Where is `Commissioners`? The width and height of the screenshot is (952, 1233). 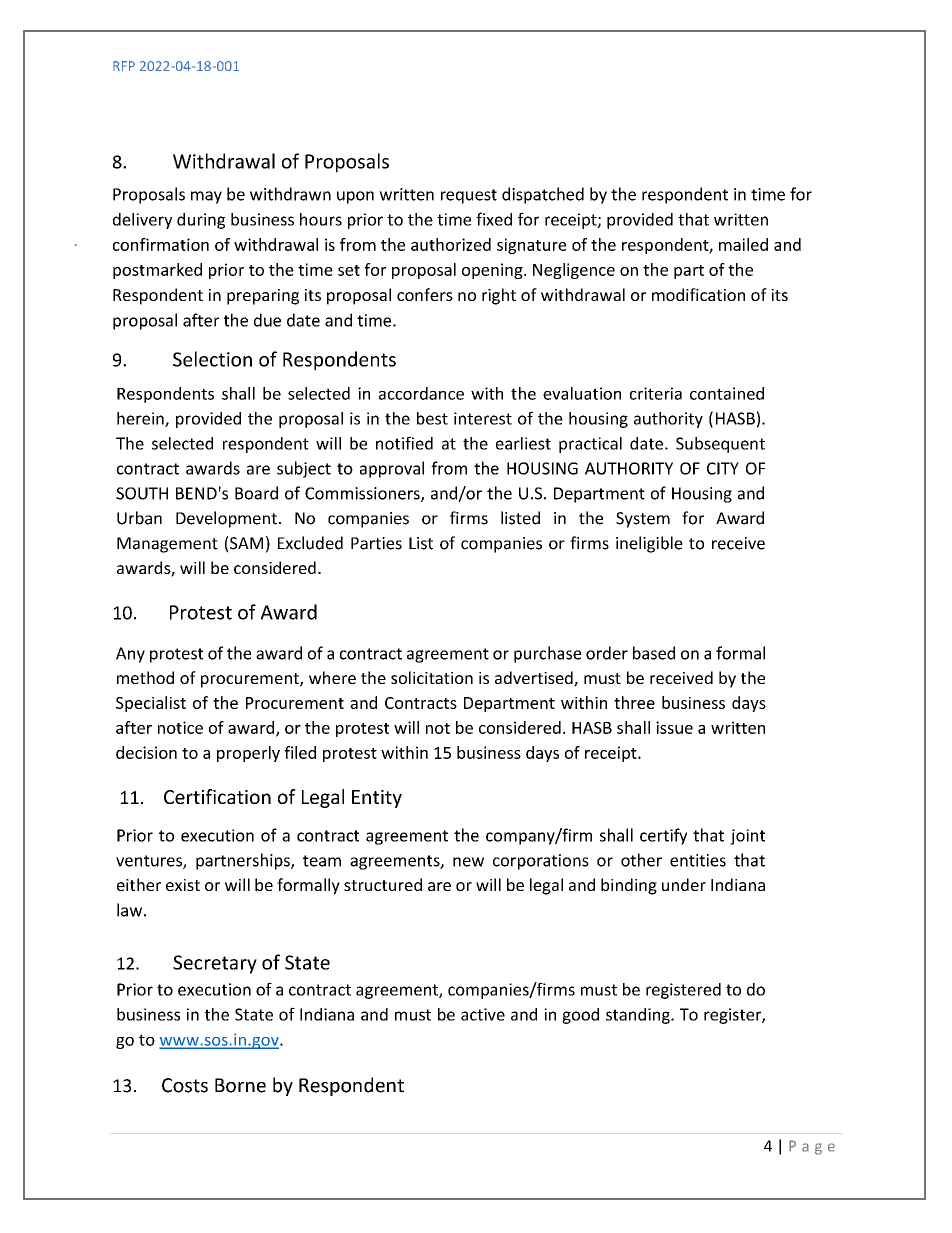
Commissioners is located at coordinates (363, 494).
